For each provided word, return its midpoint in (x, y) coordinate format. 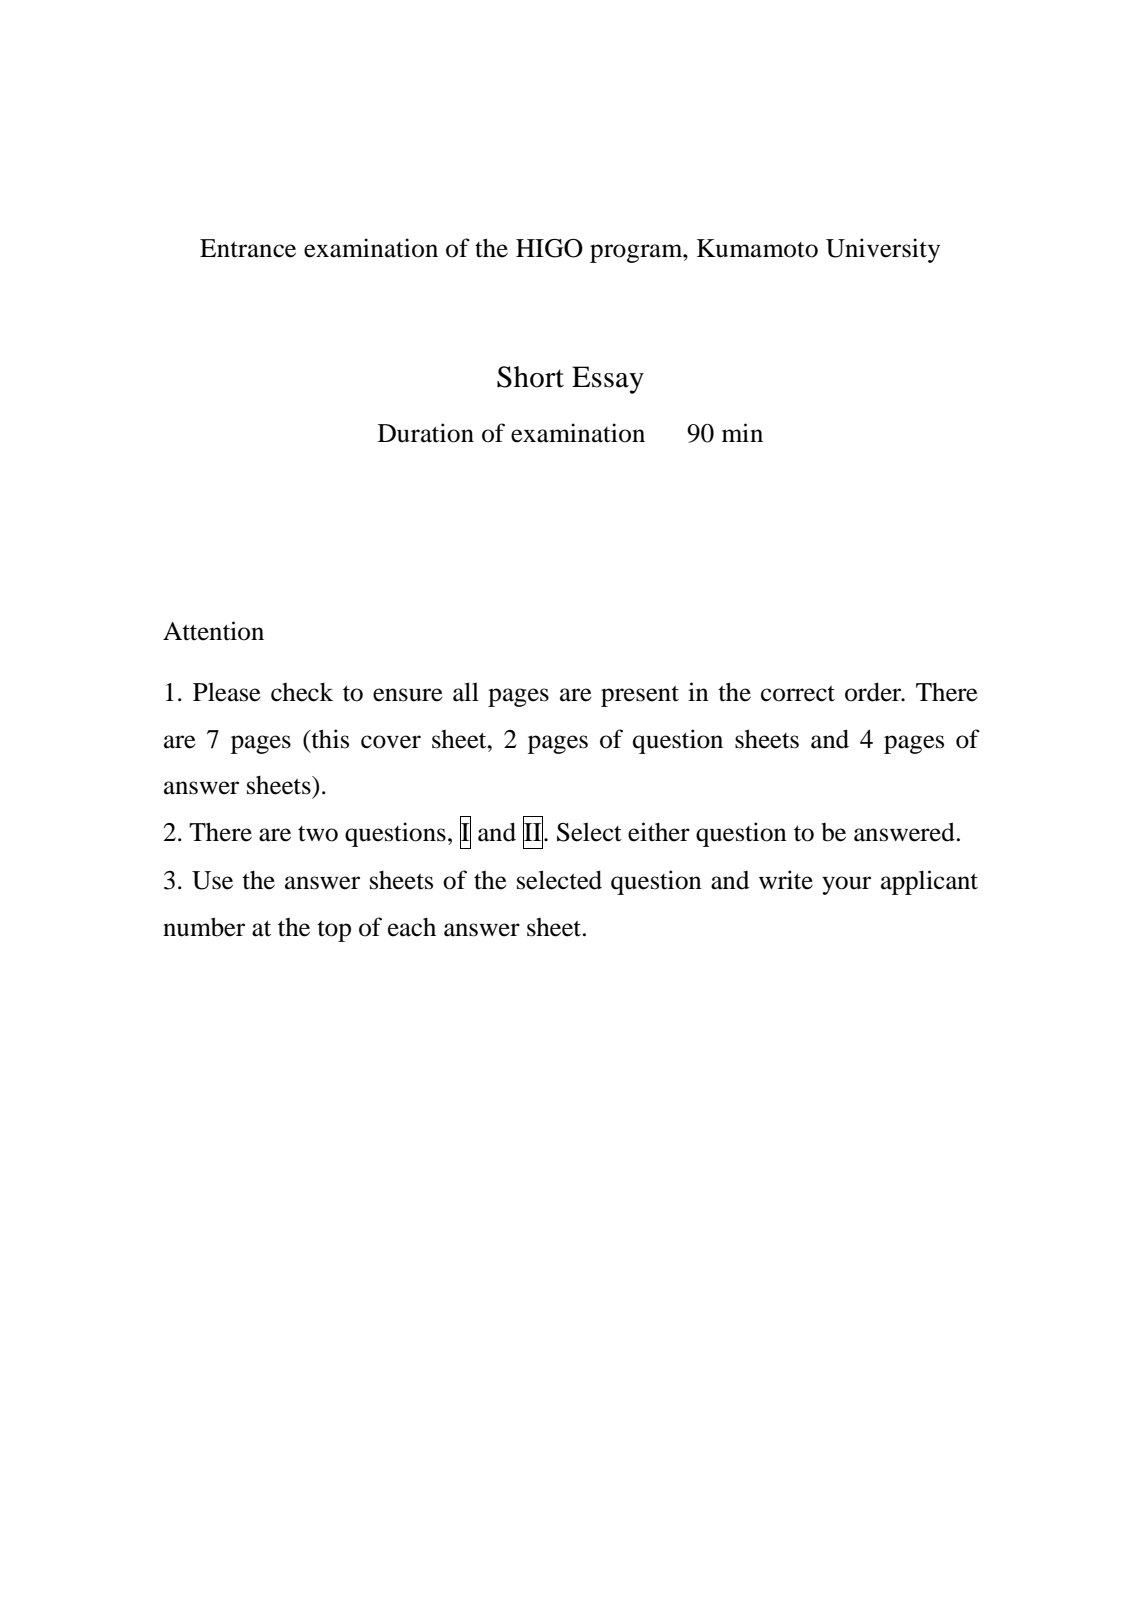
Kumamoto (757, 248)
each (412, 927)
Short (530, 377)
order (874, 692)
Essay (608, 380)
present (640, 696)
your (846, 885)
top (334, 931)
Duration (426, 433)
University (883, 250)
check (302, 692)
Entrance (248, 248)
